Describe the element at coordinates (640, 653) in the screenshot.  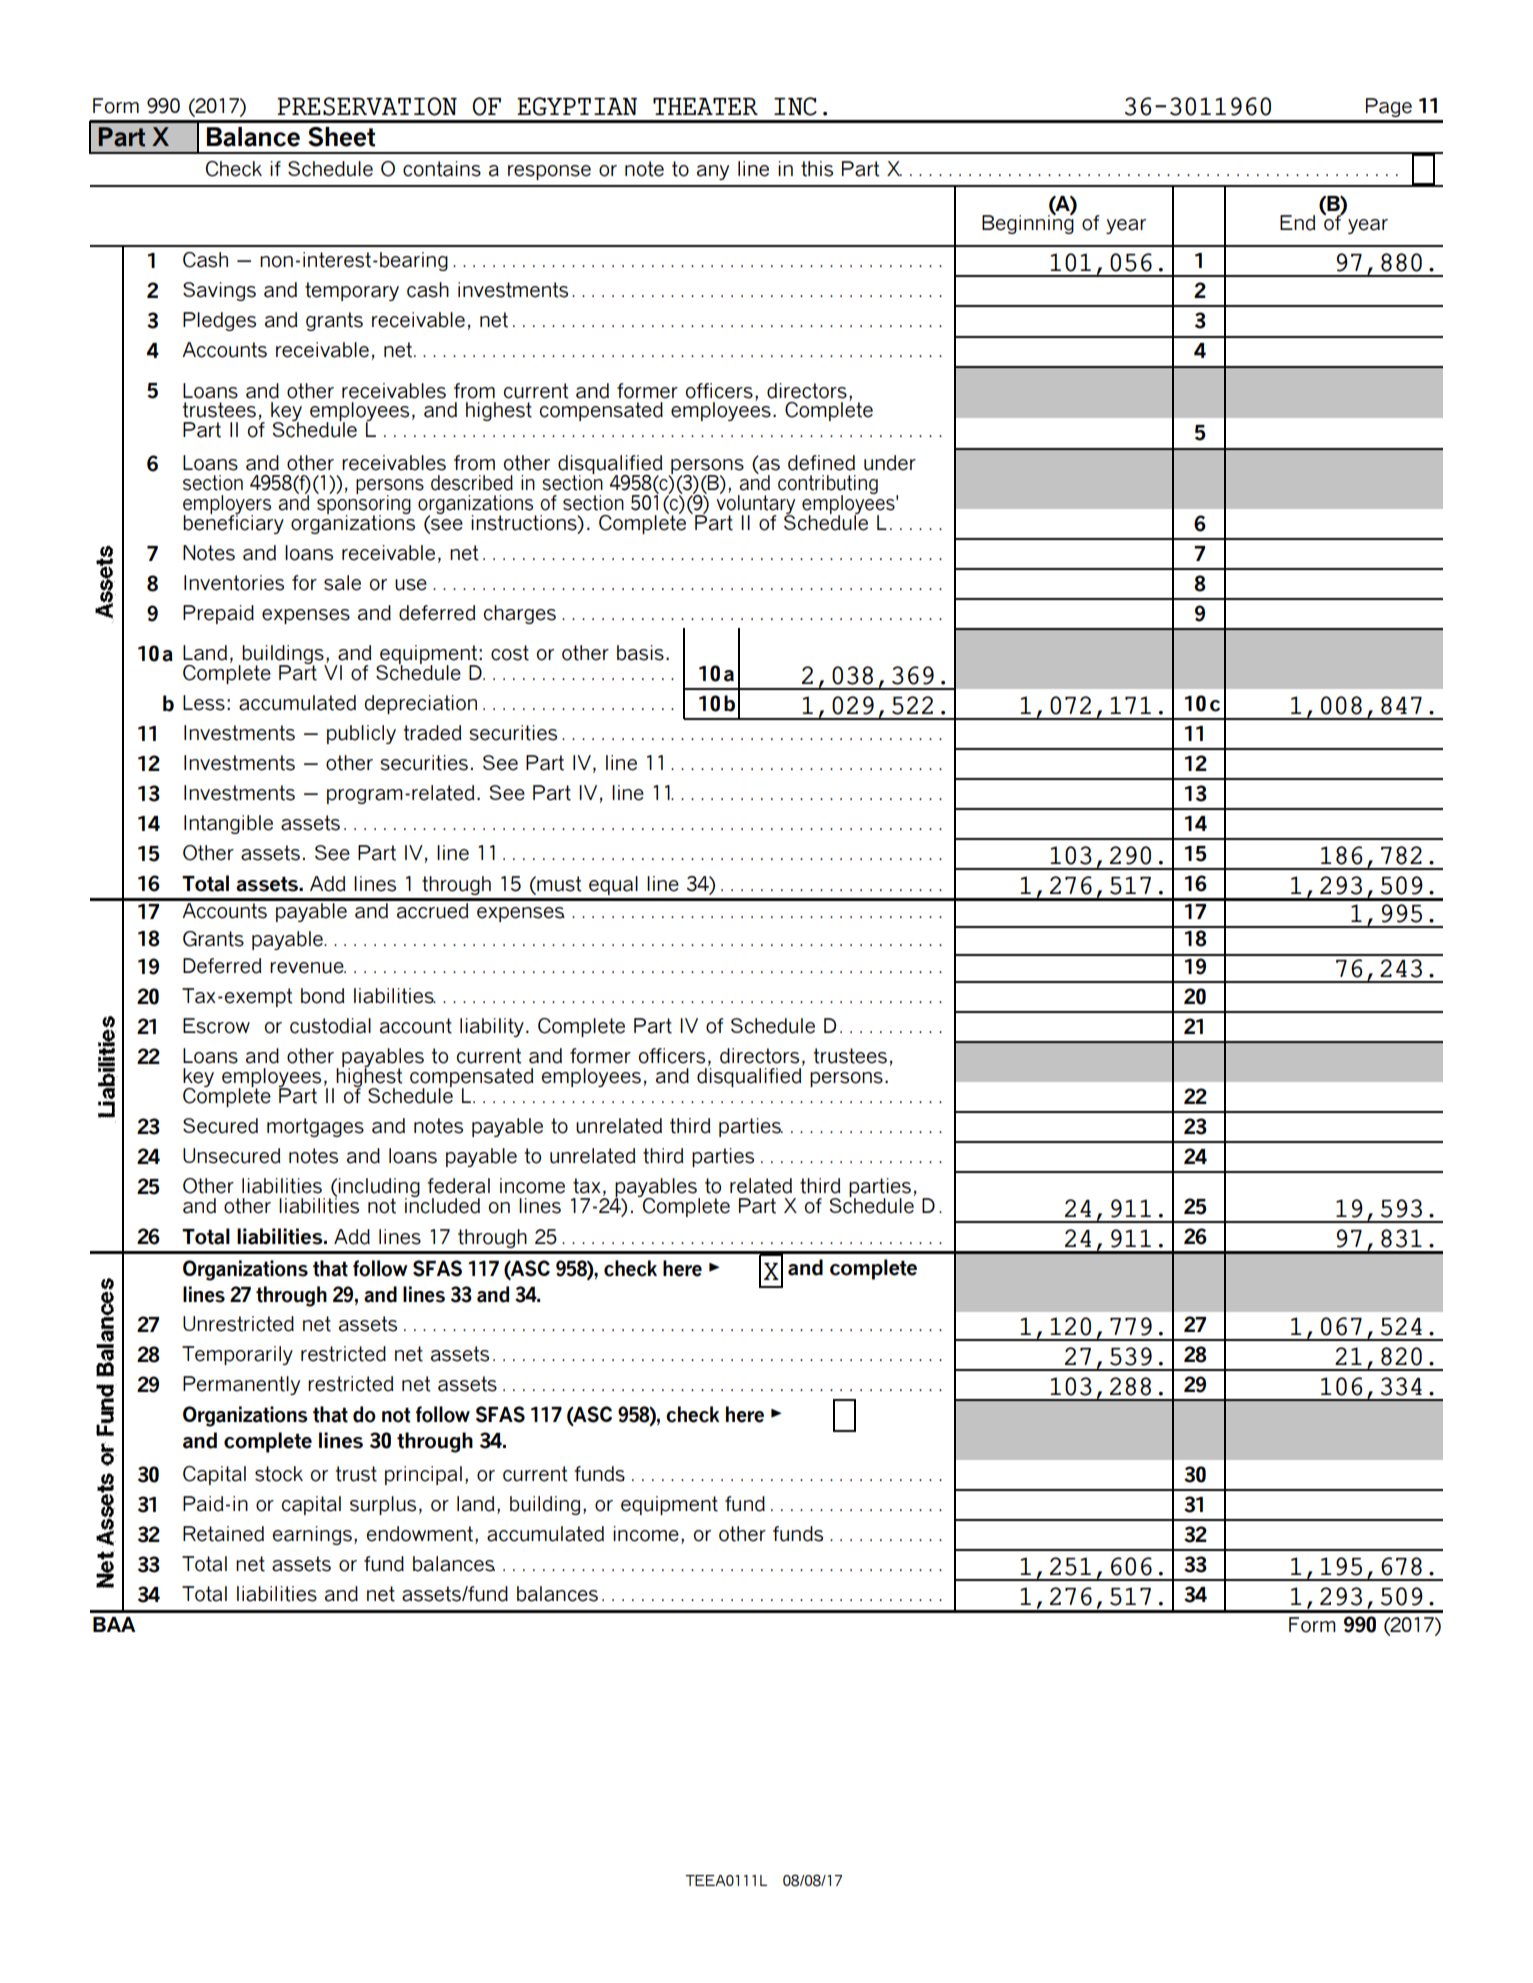
I see `basis` at that location.
